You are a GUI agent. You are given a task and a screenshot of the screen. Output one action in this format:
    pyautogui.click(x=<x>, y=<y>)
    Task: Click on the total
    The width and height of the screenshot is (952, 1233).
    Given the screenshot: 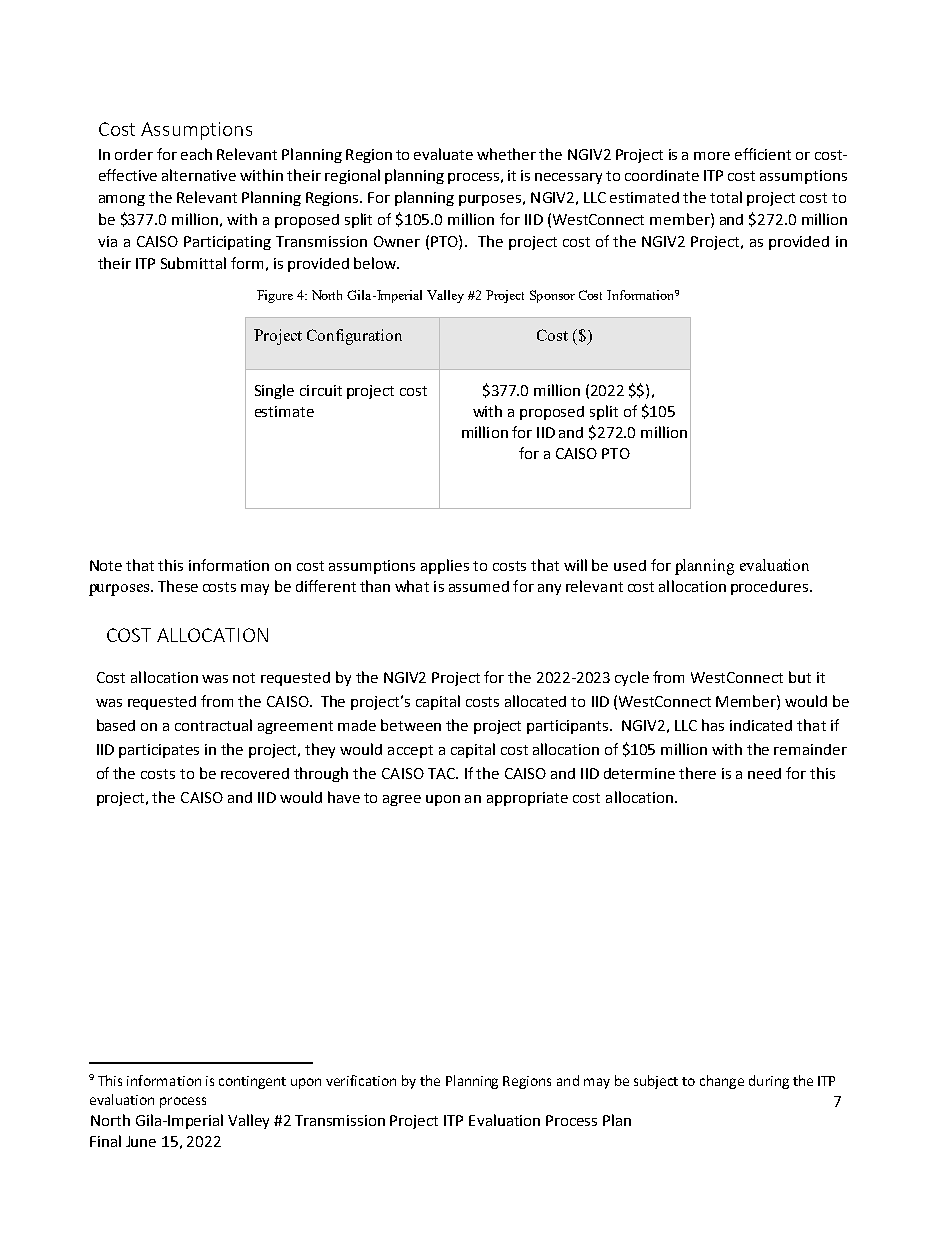 What is the action you would take?
    pyautogui.click(x=726, y=197)
